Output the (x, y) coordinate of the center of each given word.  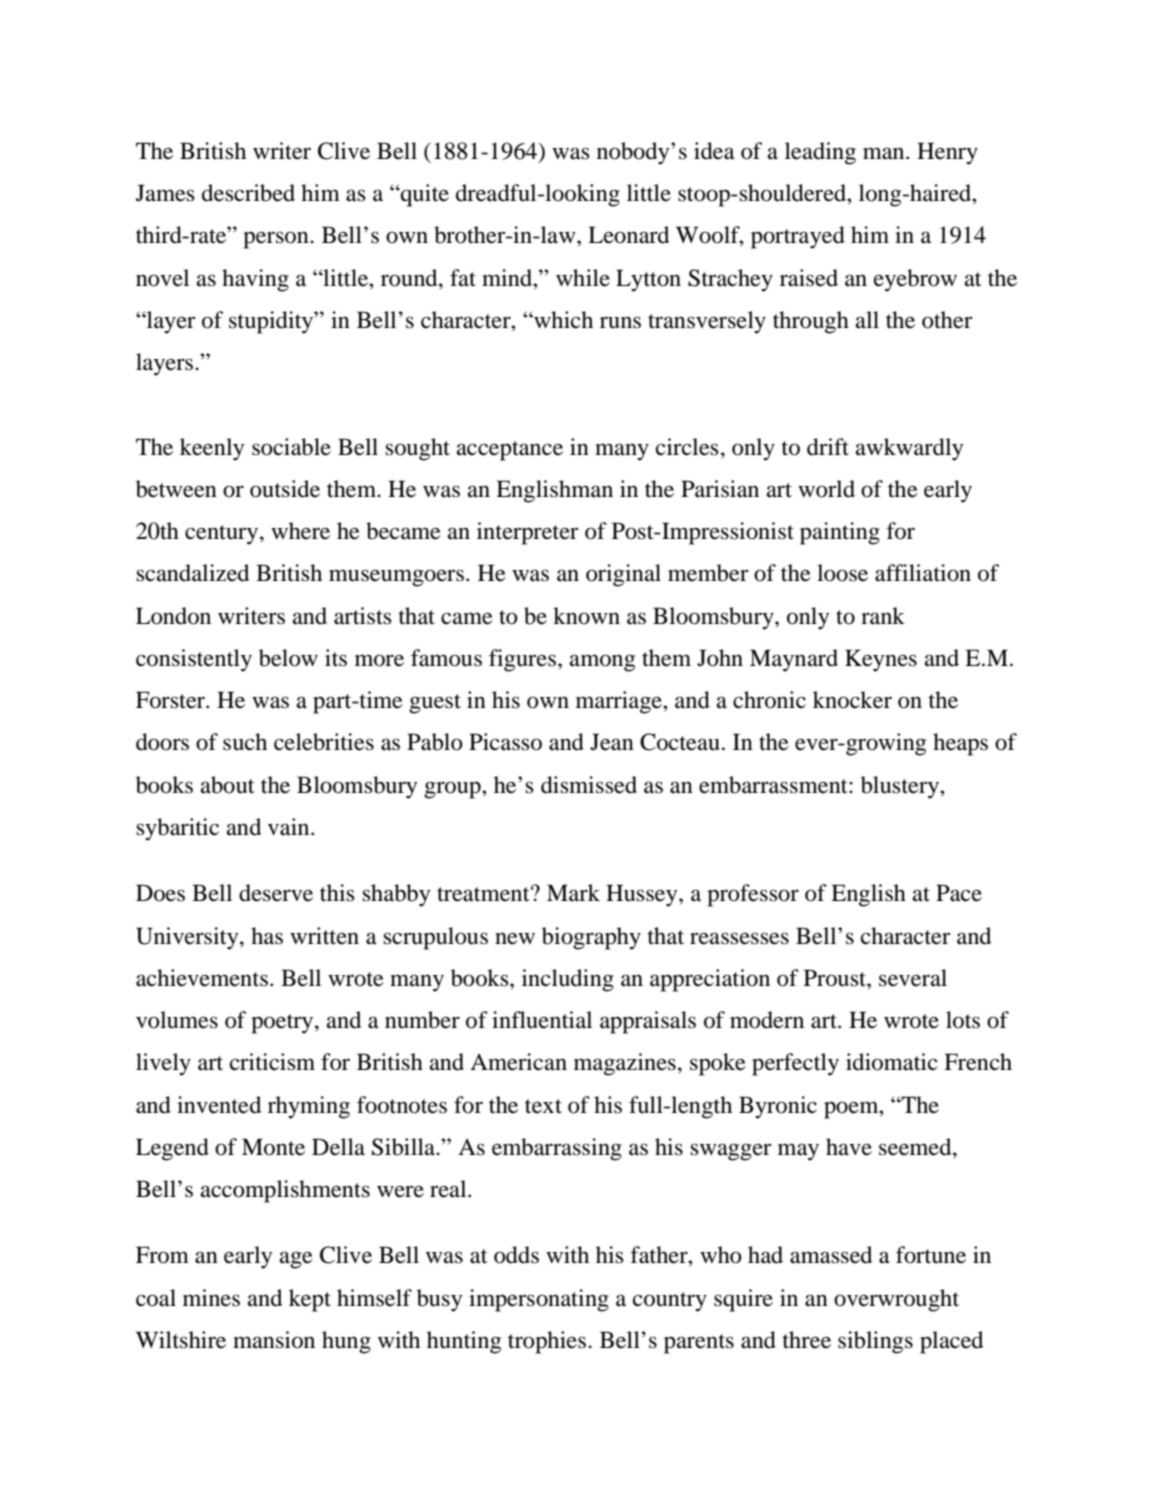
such (245, 742)
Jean (612, 742)
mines (211, 1298)
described (248, 193)
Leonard (628, 235)
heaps (960, 744)
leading (820, 153)
